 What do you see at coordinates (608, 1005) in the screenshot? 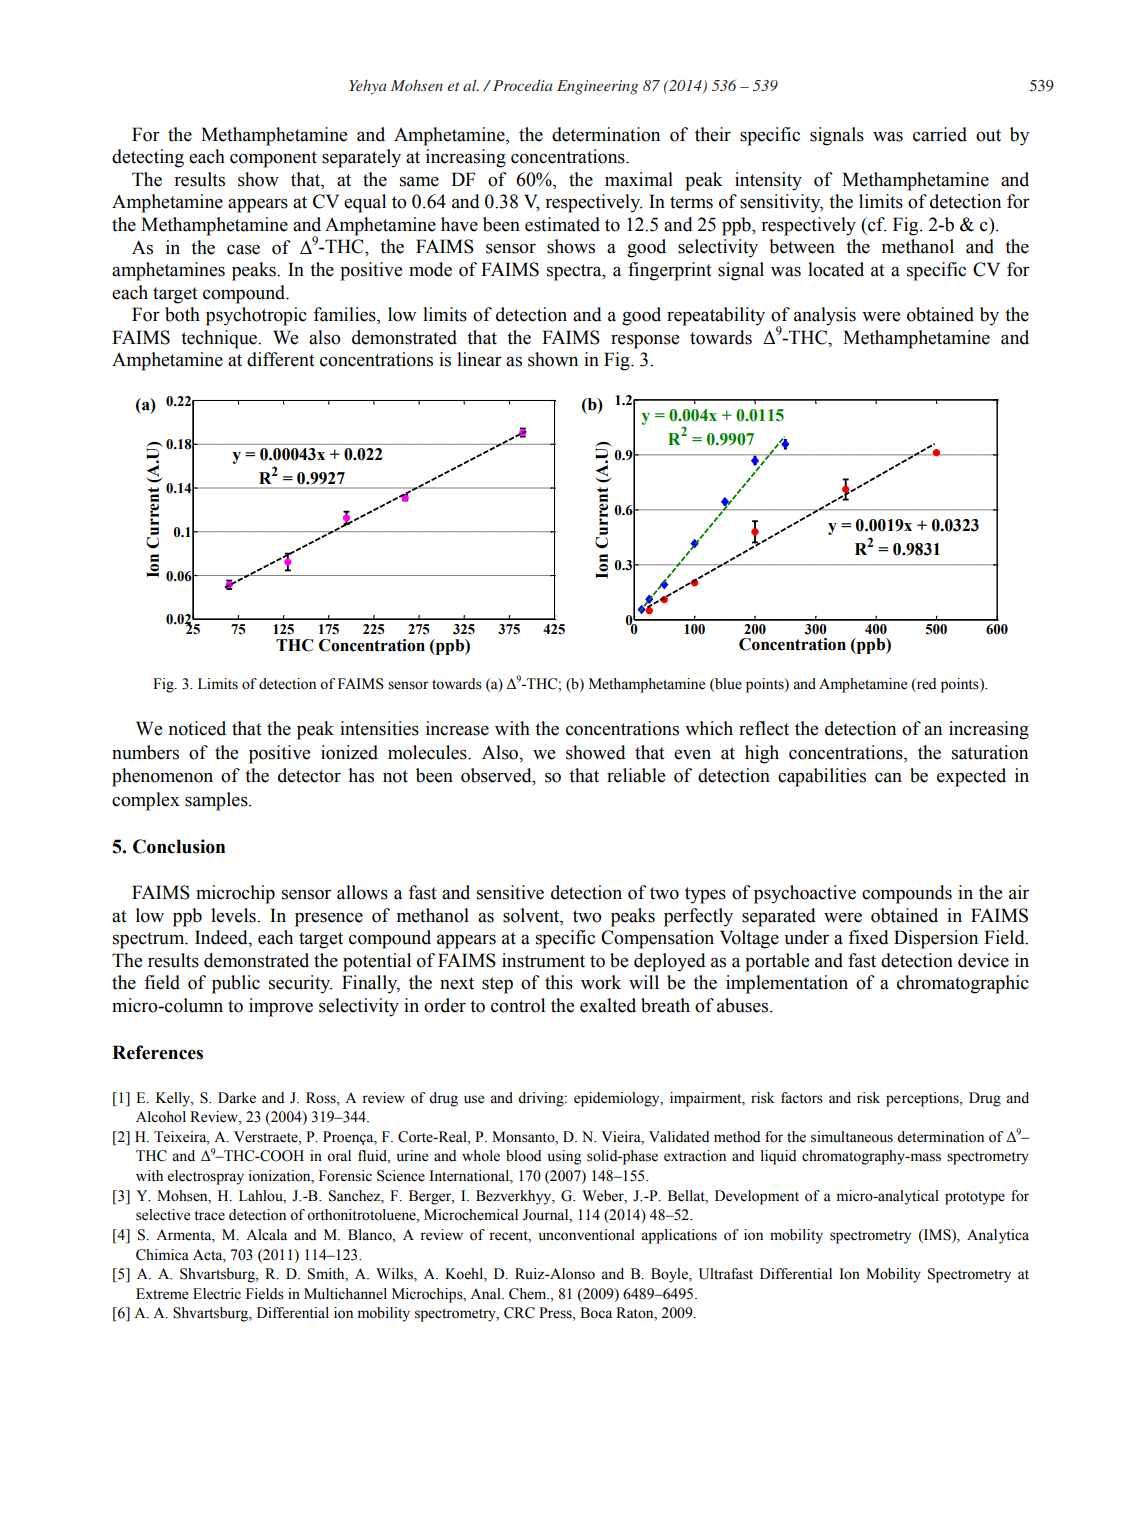
I see `exalted` at bounding box center [608, 1005].
